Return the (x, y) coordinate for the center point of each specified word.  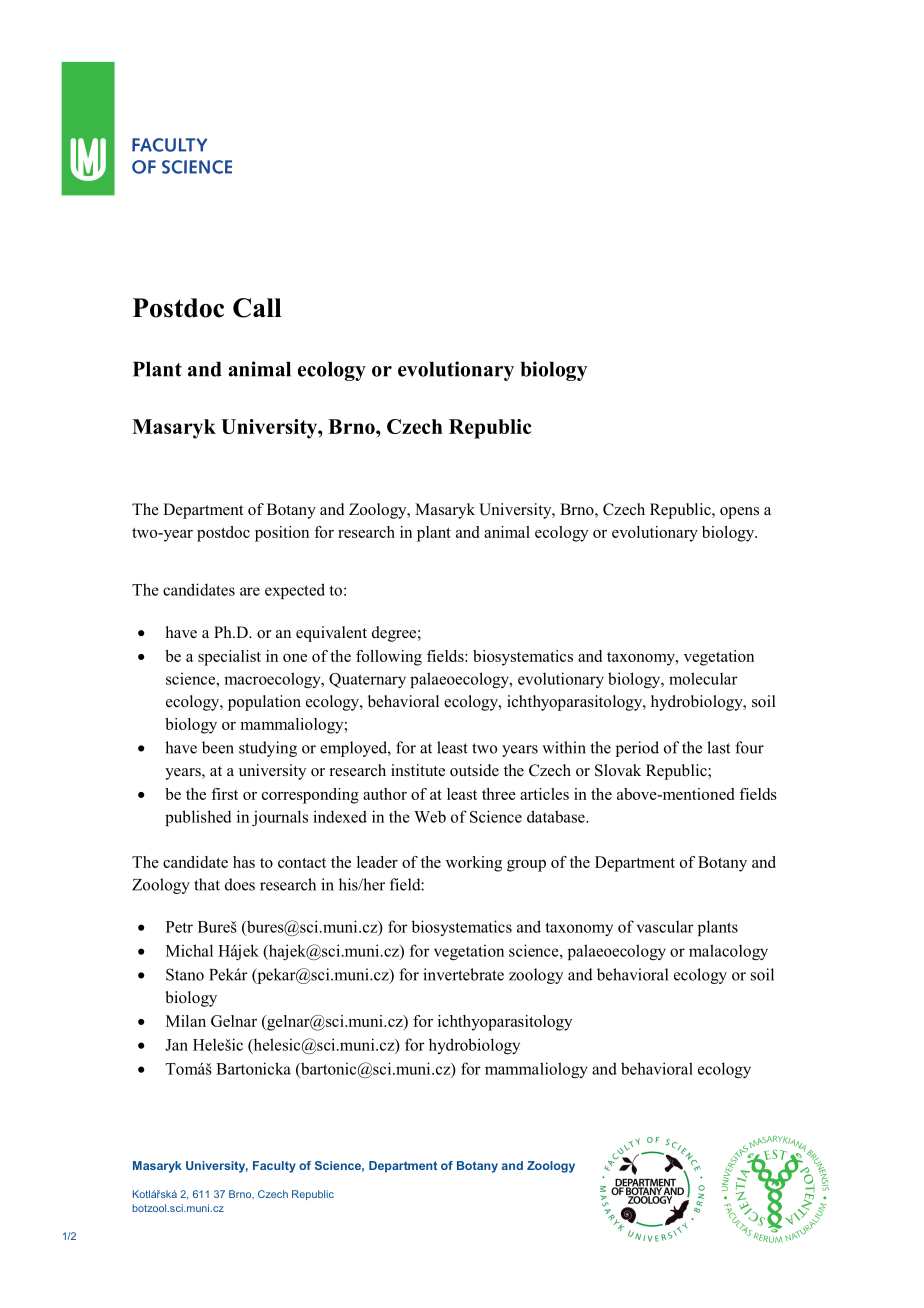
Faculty (274, 1167)
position (282, 534)
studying (268, 749)
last (718, 747)
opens (739, 513)
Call (257, 308)
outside (474, 770)
